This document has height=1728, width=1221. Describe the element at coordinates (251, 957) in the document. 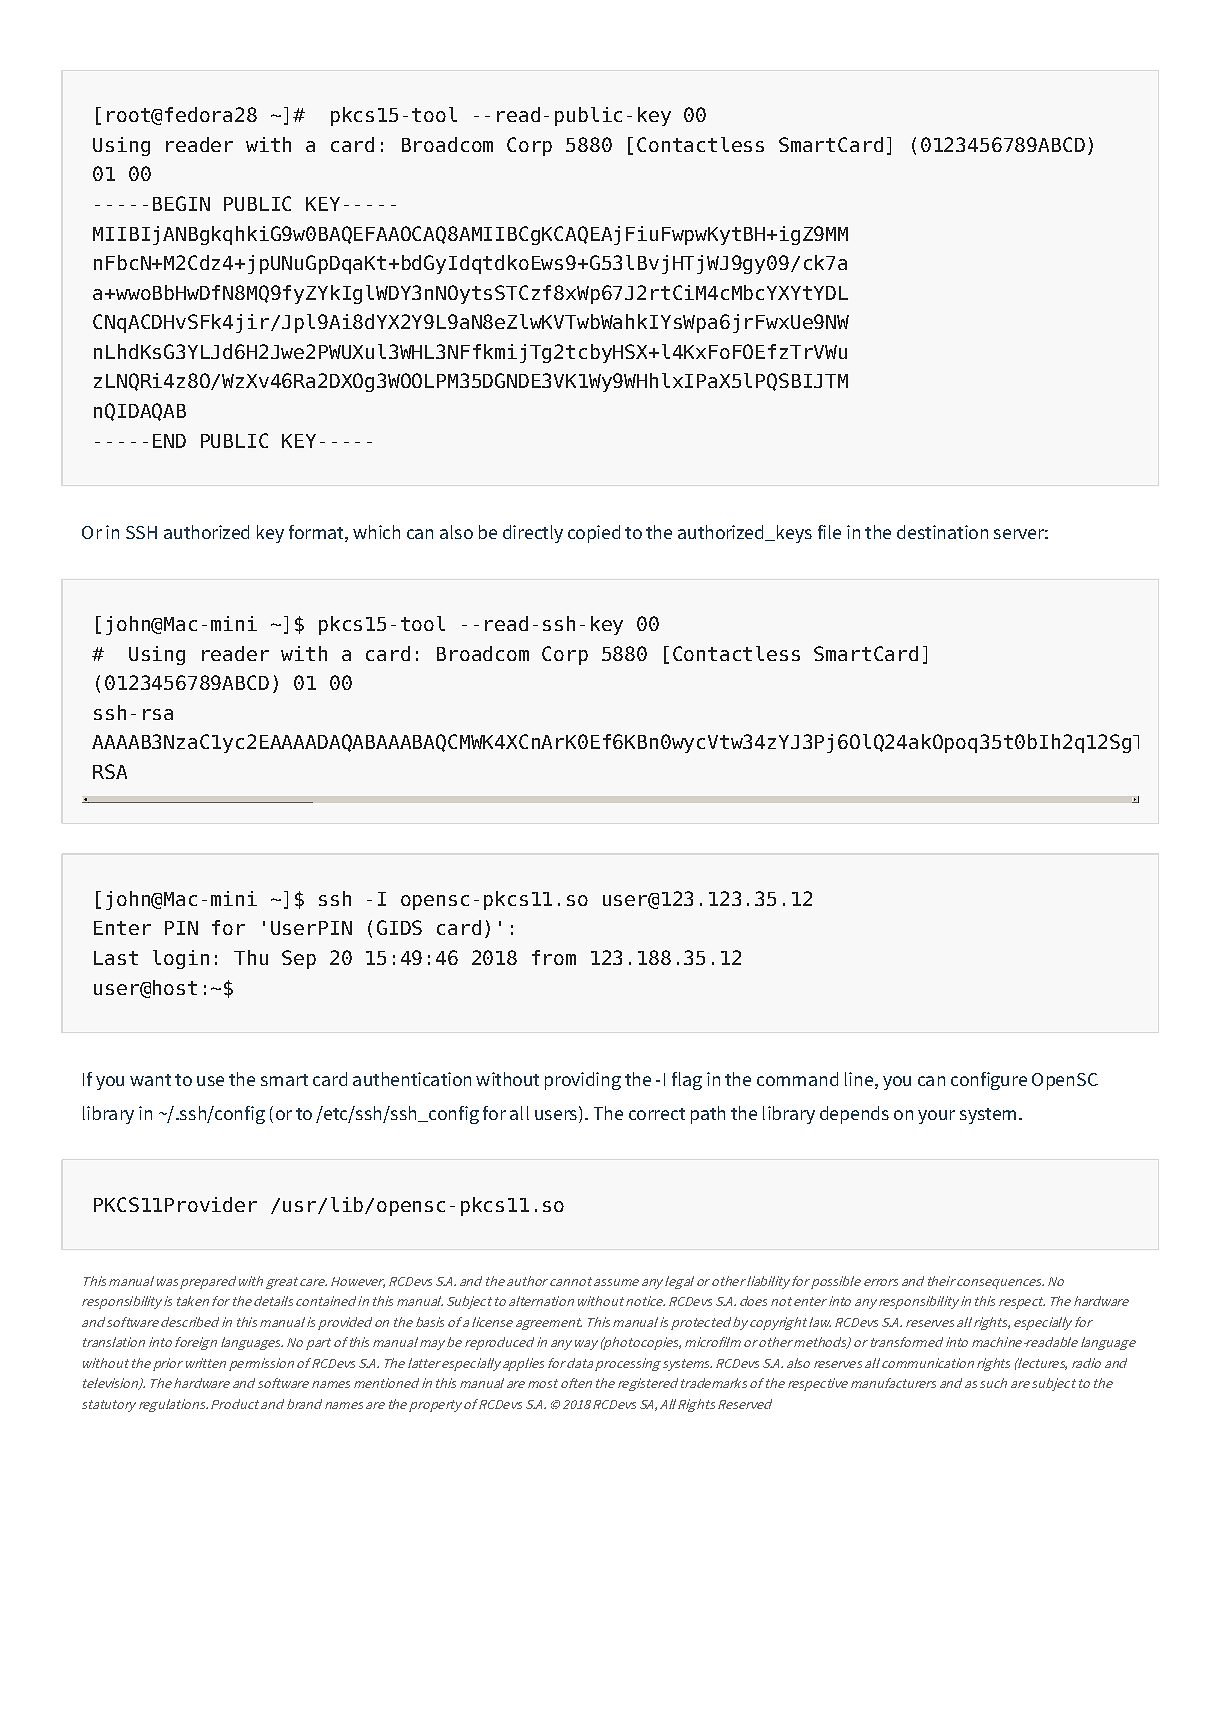

I see `Thu` at that location.
